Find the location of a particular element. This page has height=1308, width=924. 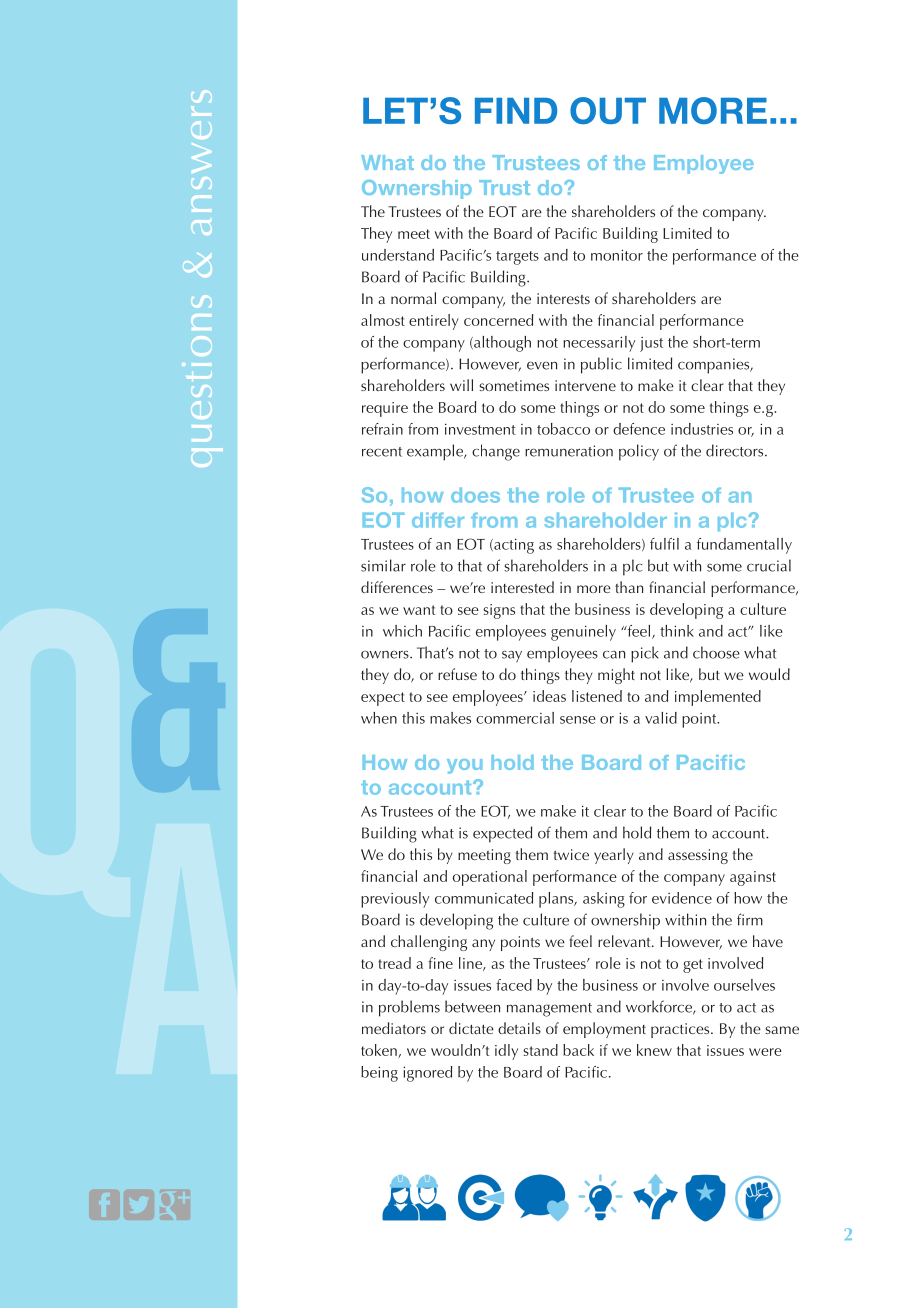

monitor is located at coordinates (617, 255).
